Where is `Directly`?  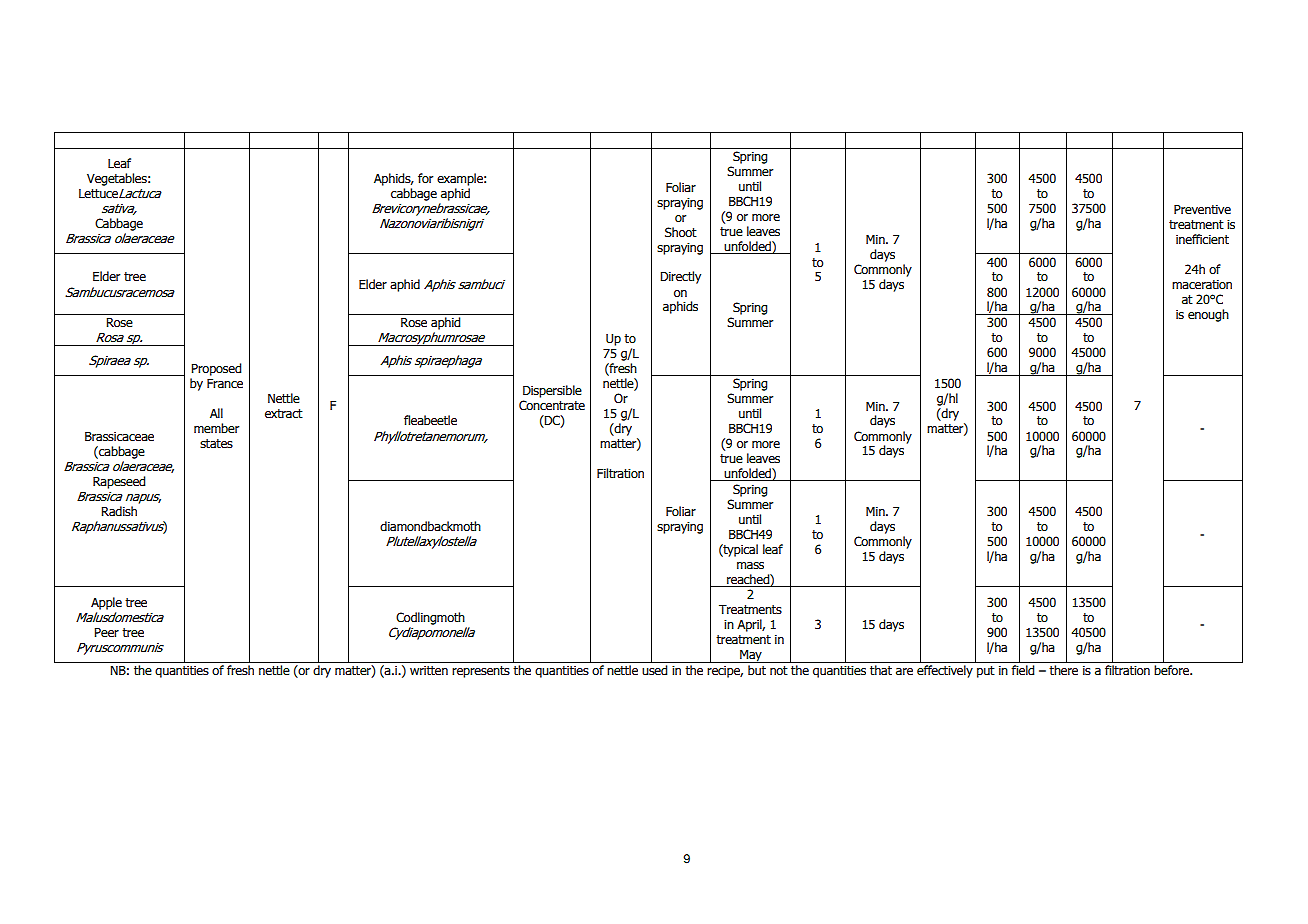
Directly is located at coordinates (680, 277).
